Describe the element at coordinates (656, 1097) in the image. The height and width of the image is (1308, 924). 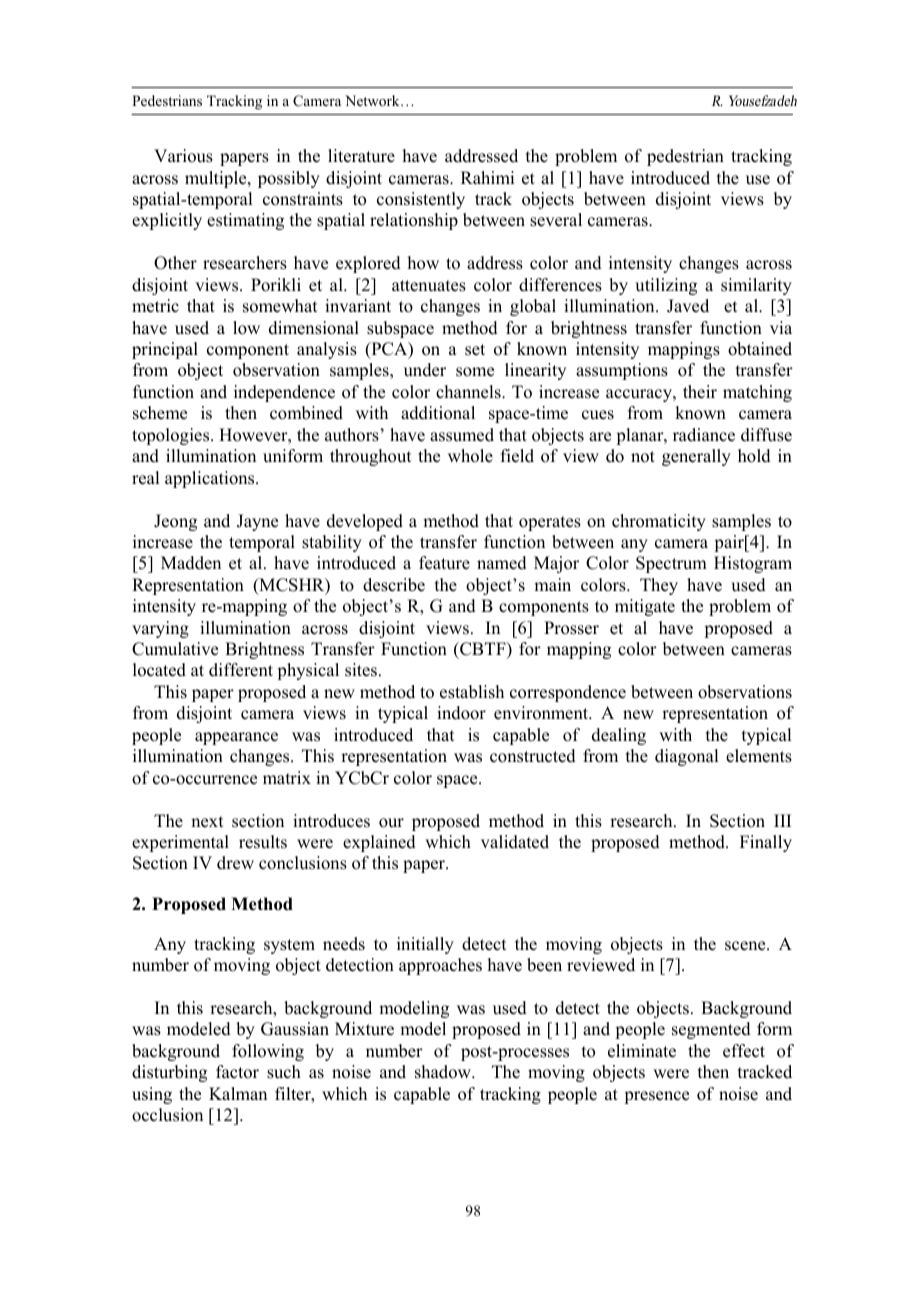
I see `presence` at that location.
